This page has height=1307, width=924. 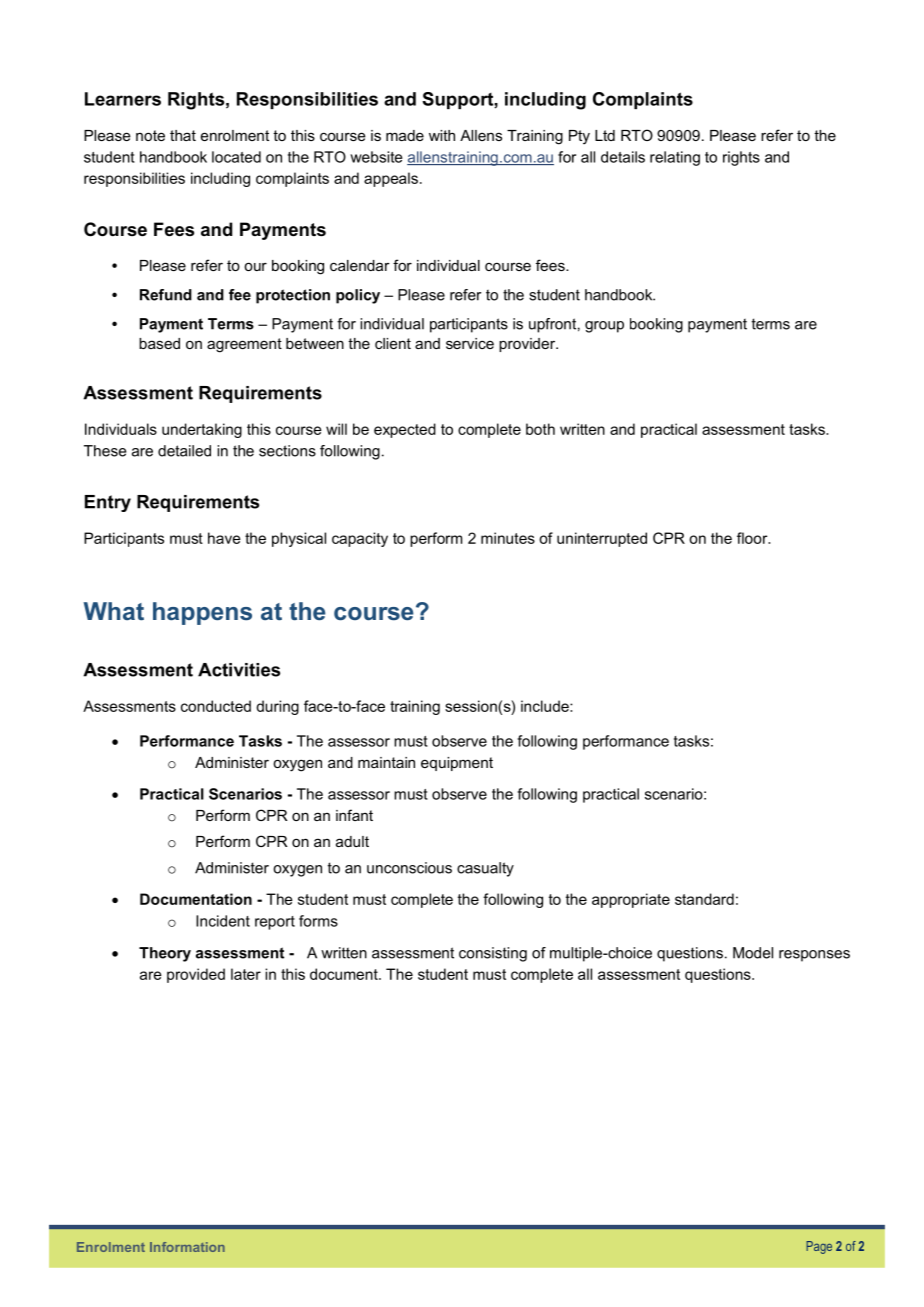 I want to click on floor, so click(x=753, y=538).
